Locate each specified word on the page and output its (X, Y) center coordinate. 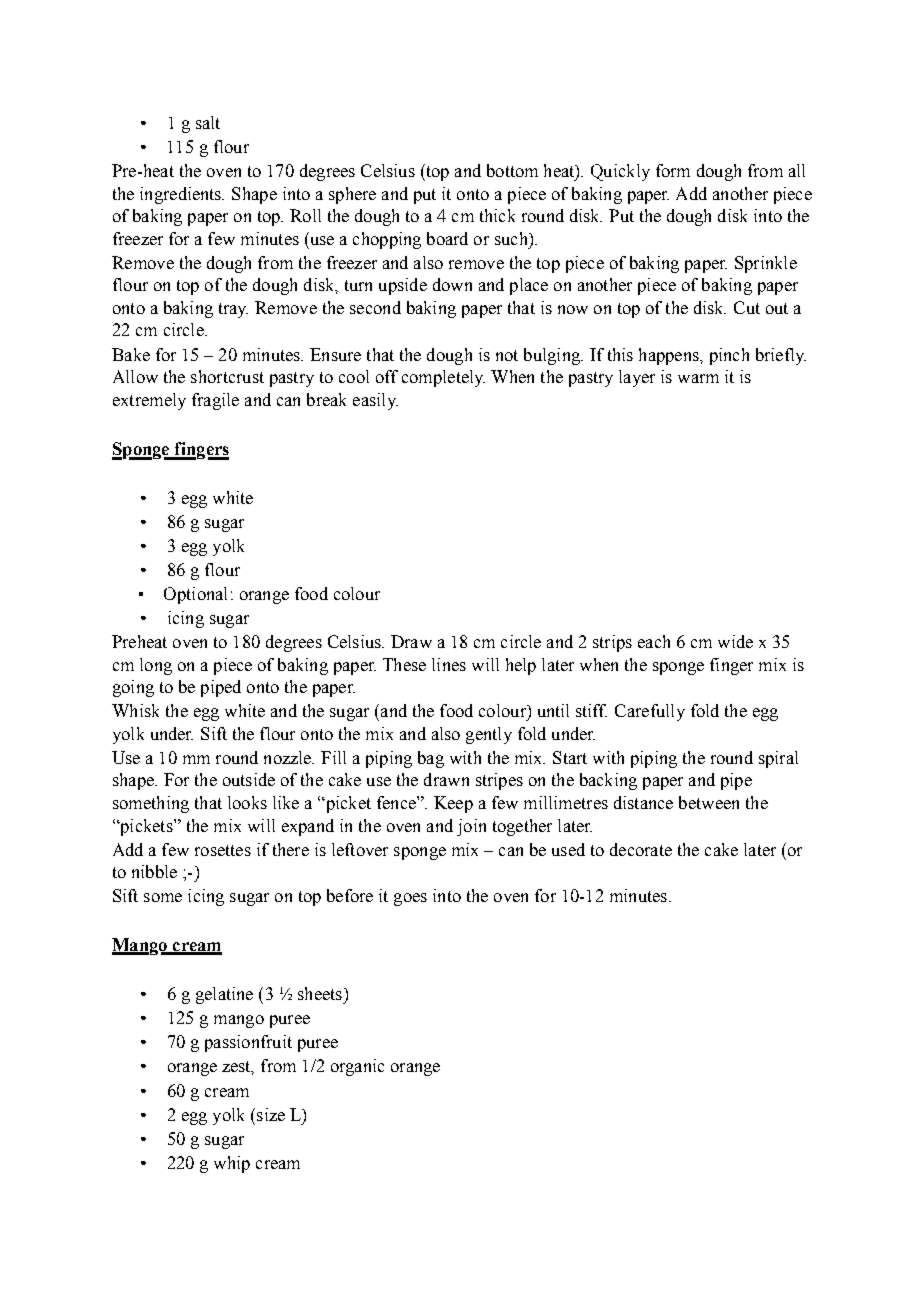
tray (233, 310)
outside (249, 779)
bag (431, 759)
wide (735, 641)
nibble (154, 871)
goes (410, 899)
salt (208, 122)
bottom (512, 170)
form (673, 170)
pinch (729, 356)
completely (443, 378)
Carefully (650, 712)
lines (449, 664)
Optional (195, 595)
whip (232, 1164)
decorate (641, 849)
